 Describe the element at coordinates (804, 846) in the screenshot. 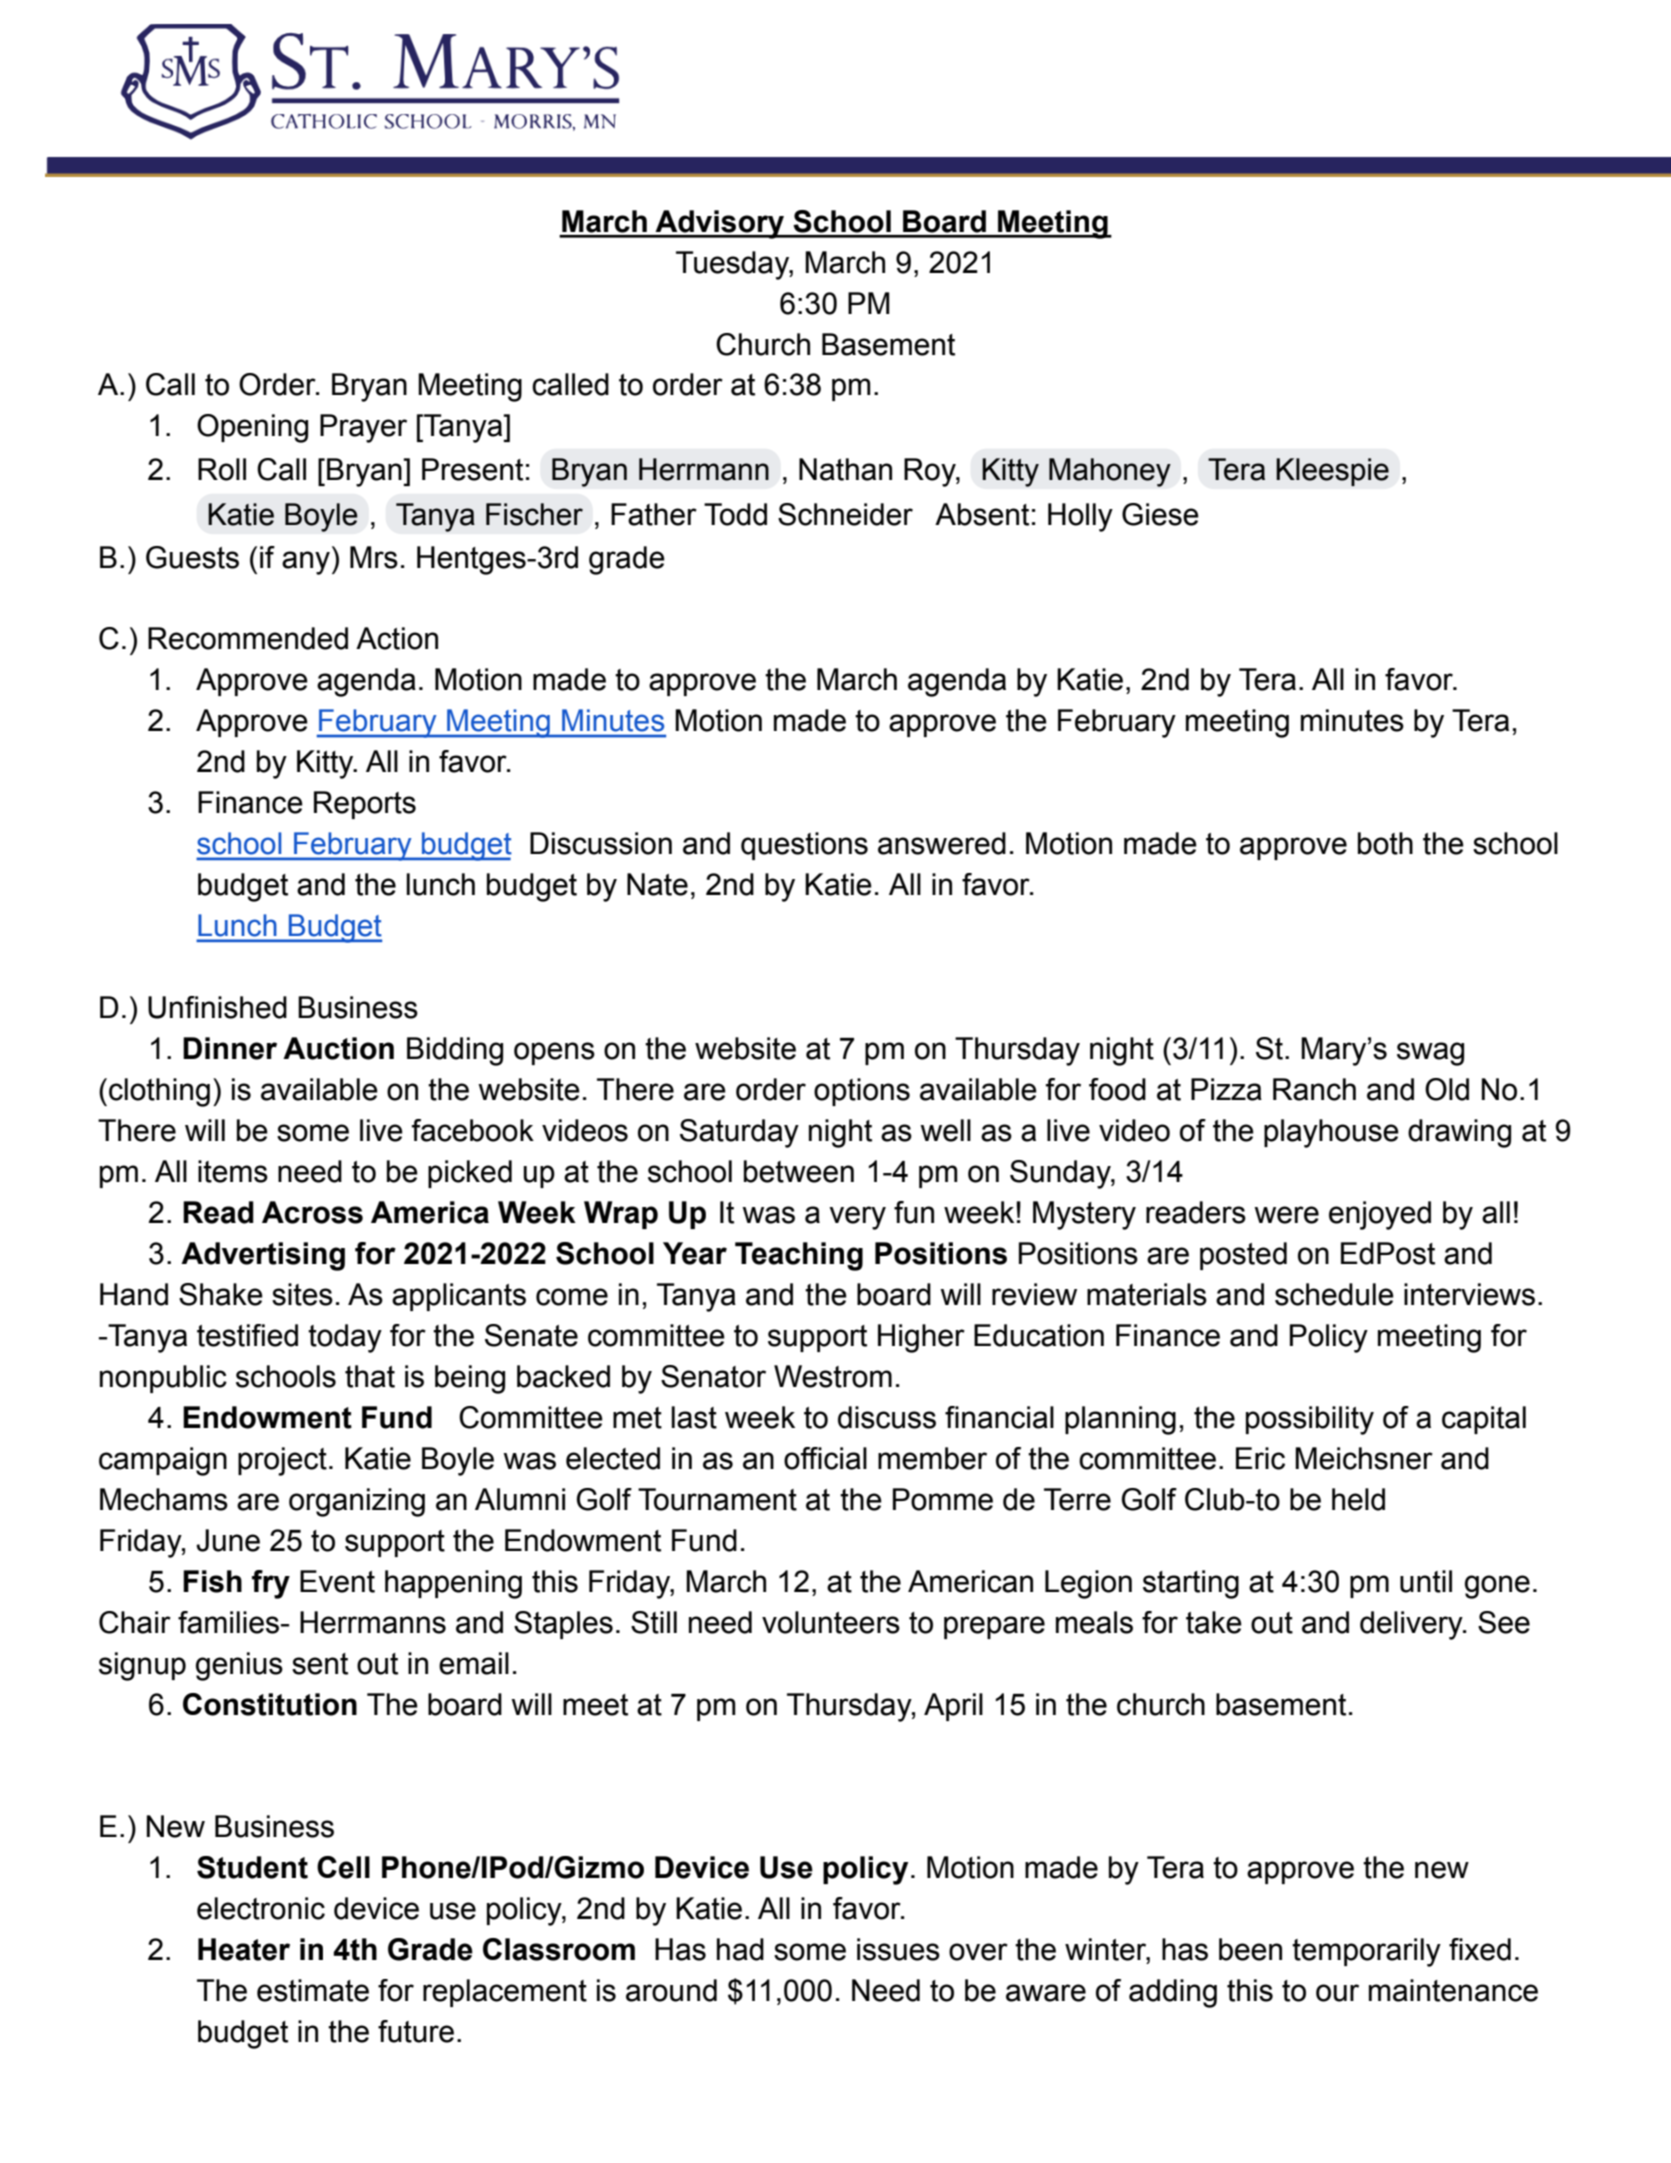

I see `questions` at that location.
